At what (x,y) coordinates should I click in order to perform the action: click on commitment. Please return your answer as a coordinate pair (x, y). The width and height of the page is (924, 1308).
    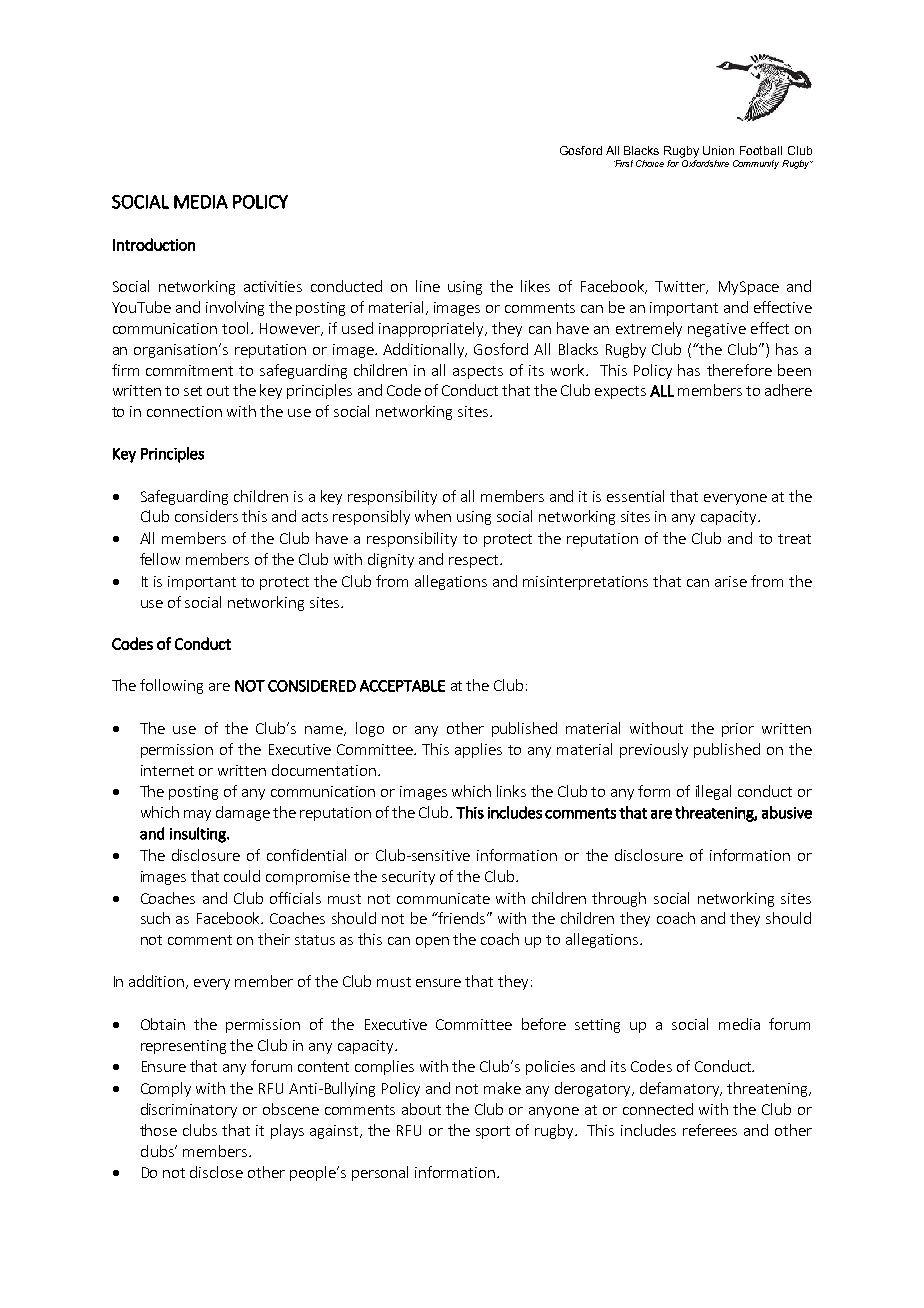
    Looking at the image, I should click on (189, 370).
